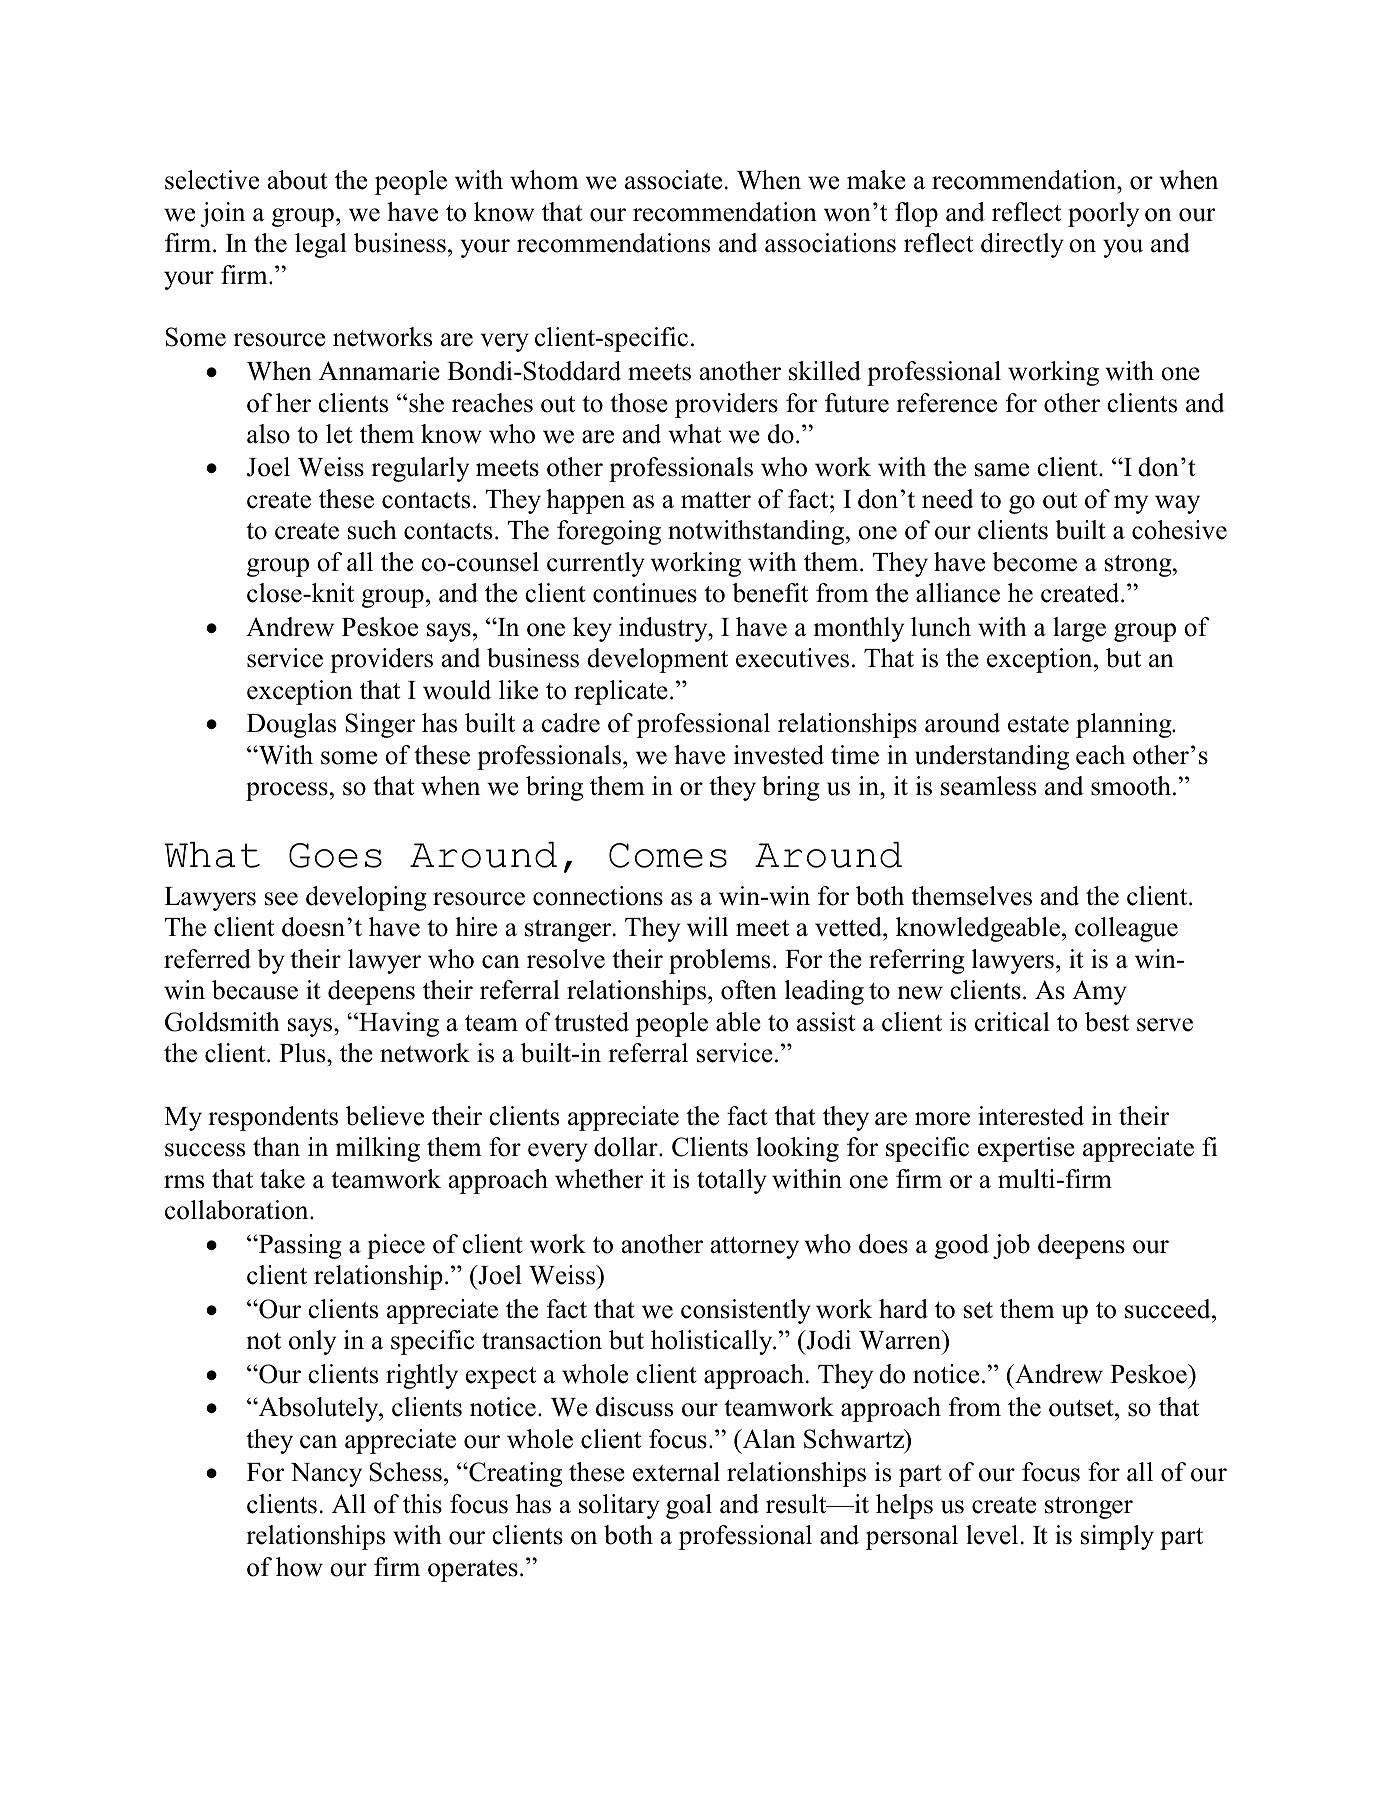 This document has height=1806, width=1396. Describe the element at coordinates (668, 855) in the document. I see `Comes` at that location.
